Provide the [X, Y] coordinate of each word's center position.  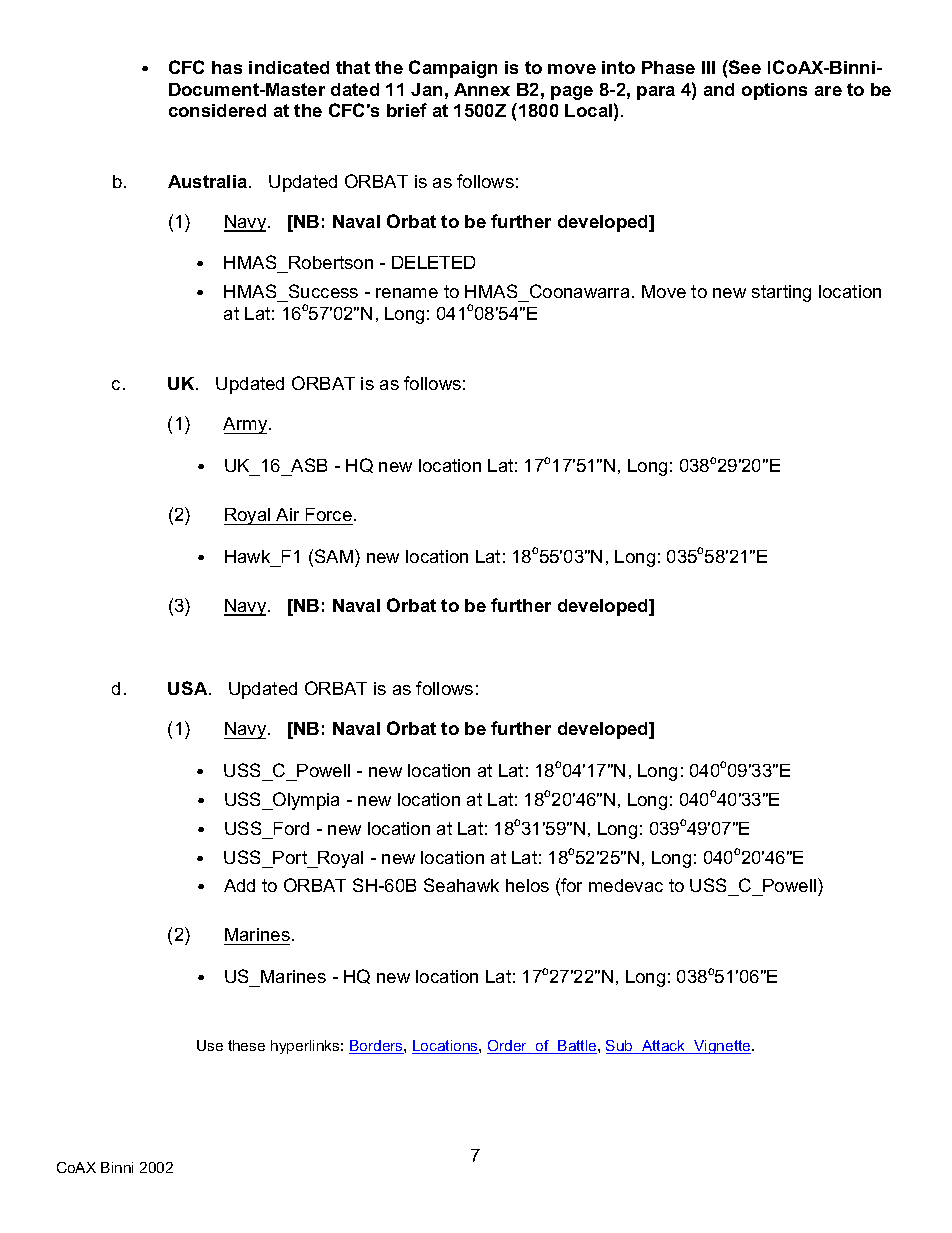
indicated [289, 67]
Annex [482, 89]
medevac [626, 885]
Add [239, 885]
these [246, 1045]
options [774, 91]
